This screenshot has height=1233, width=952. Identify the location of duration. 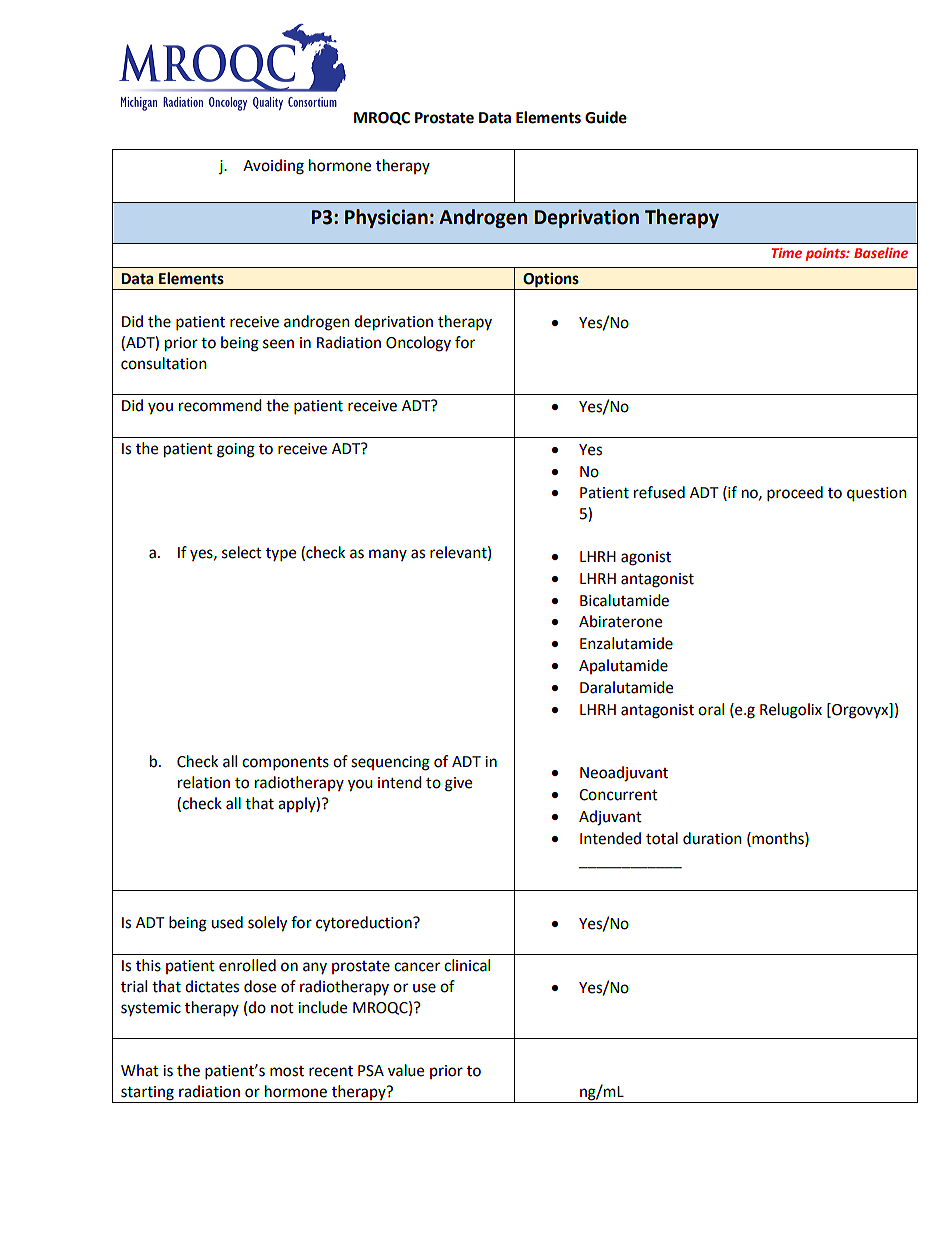
(712, 838).
